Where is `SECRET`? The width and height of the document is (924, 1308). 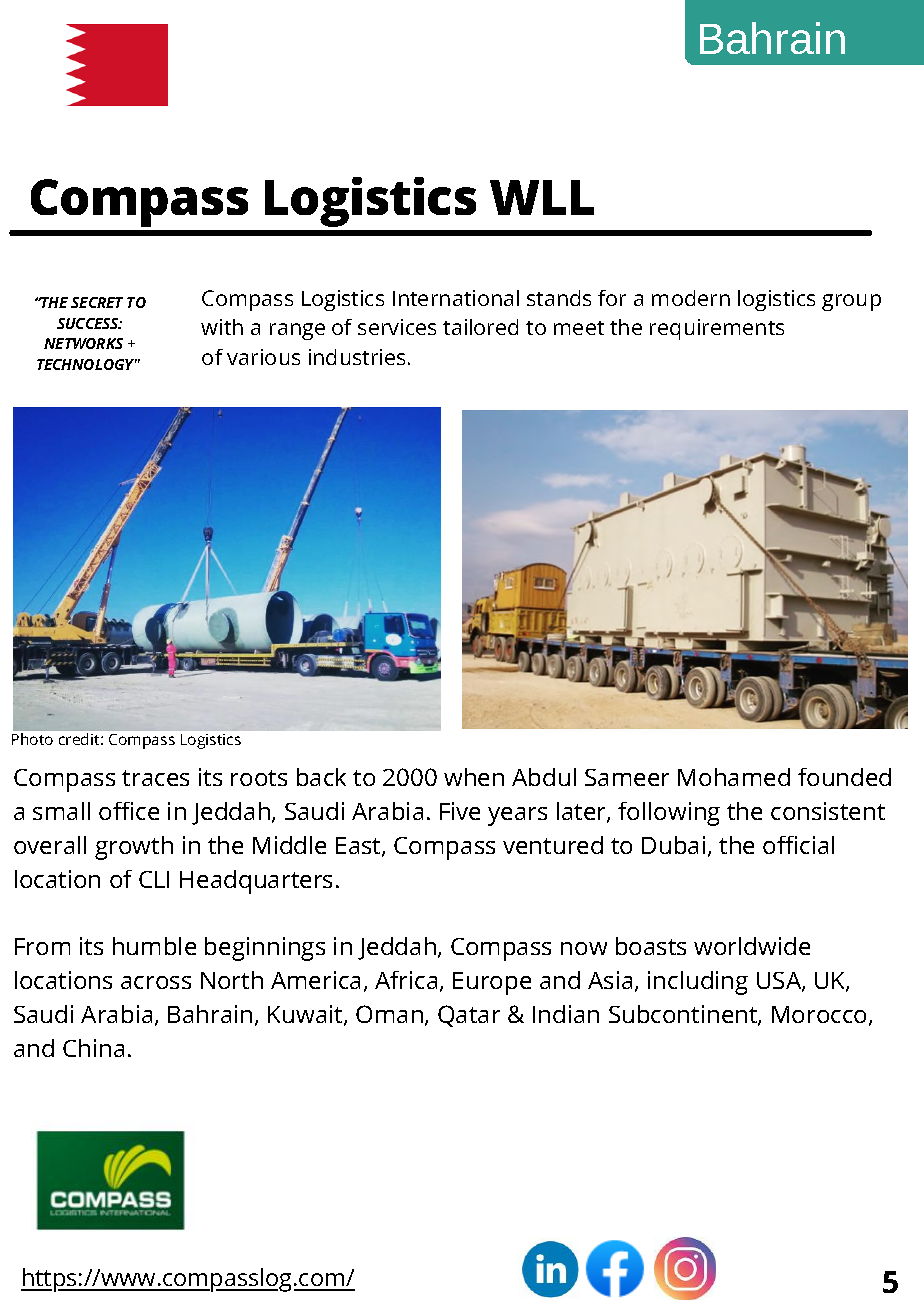
SECRET is located at coordinates (97, 302).
